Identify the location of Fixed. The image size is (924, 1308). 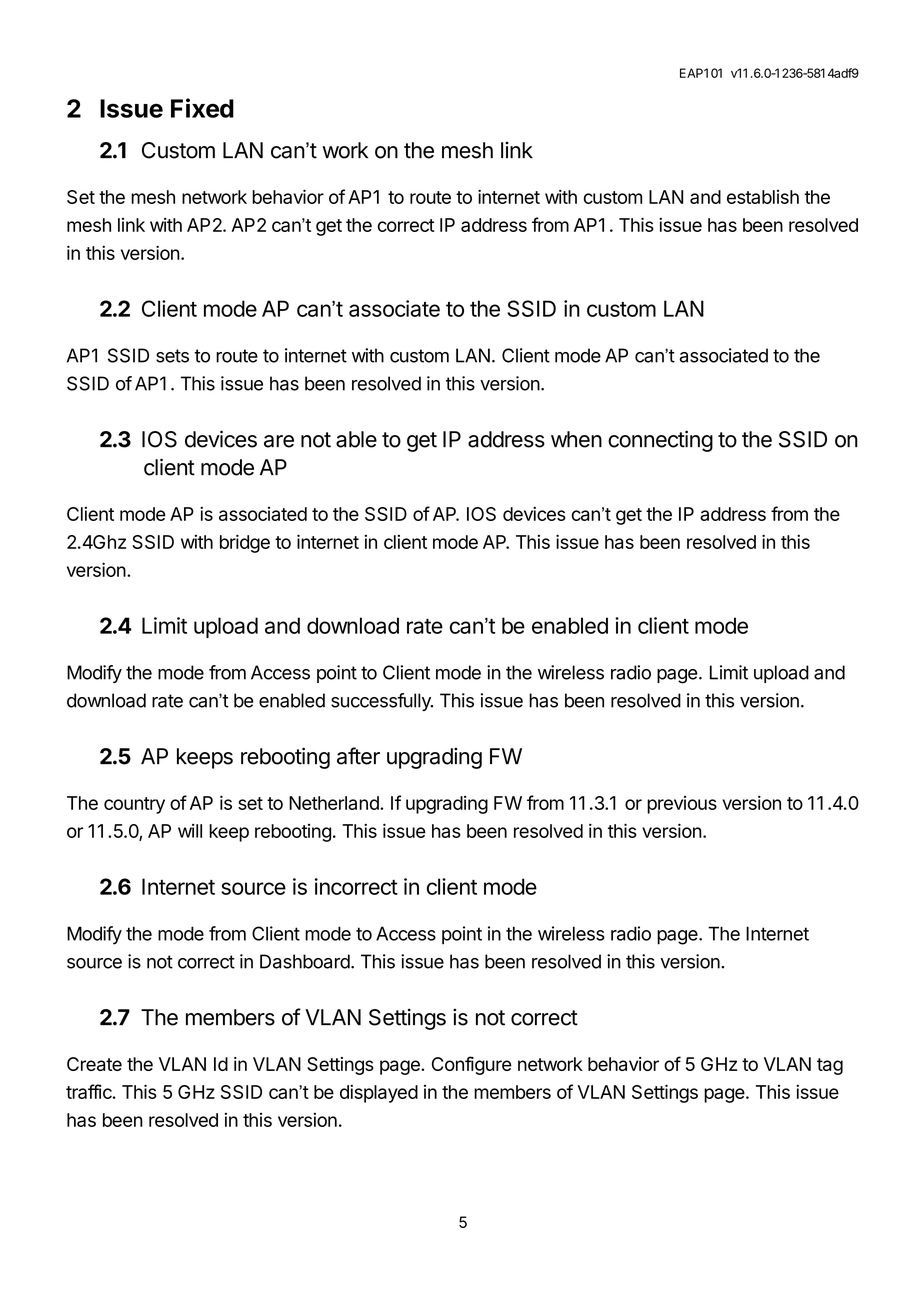
(202, 108).
